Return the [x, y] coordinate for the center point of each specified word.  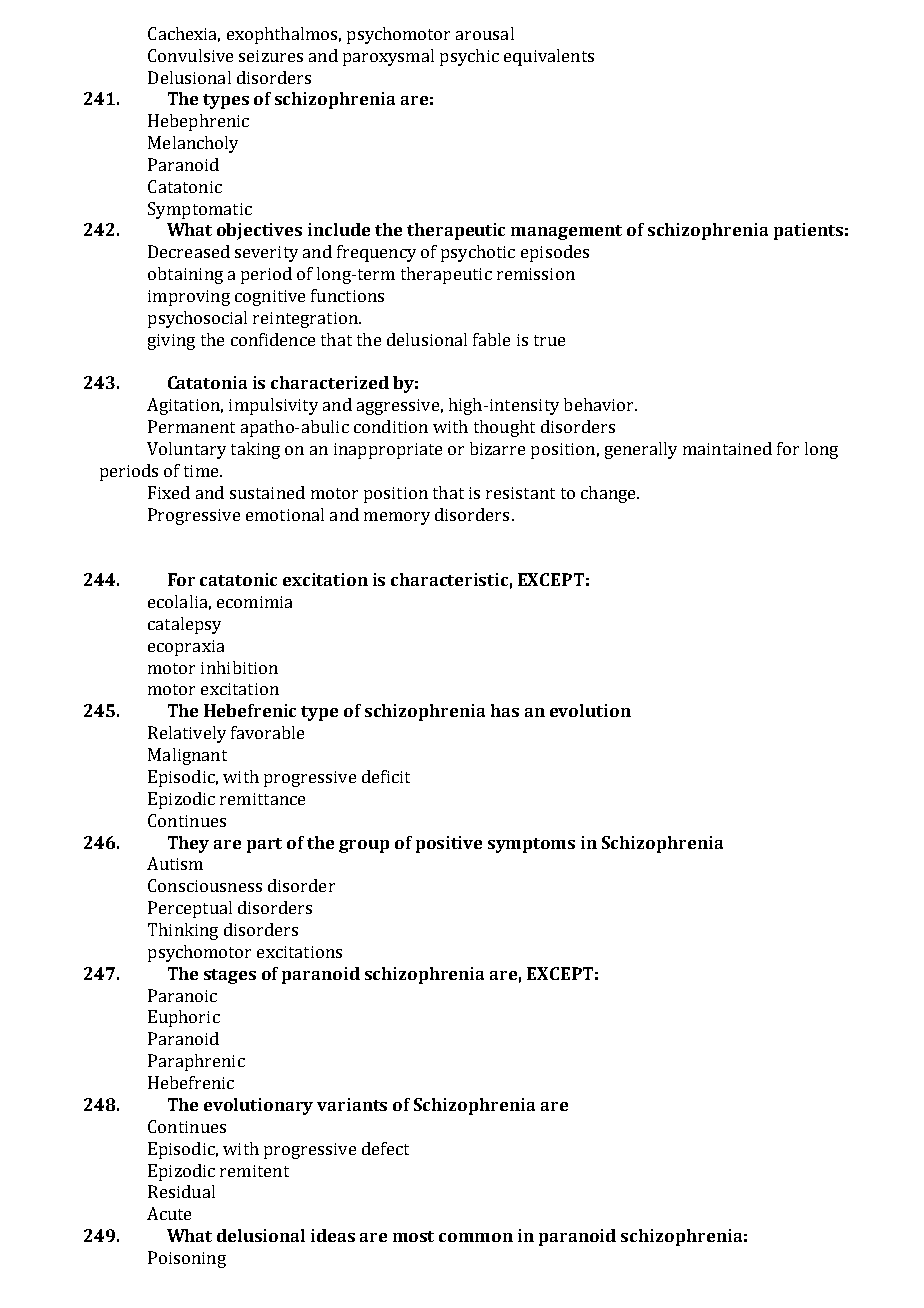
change [609, 494]
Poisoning [187, 1259]
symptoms [531, 845]
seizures [271, 56]
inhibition [239, 667]
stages [230, 976]
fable [491, 339]
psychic [469, 57]
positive [449, 844]
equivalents [549, 57]
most [413, 1236]
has [505, 710]
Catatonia [207, 382]
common [476, 1237]
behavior [600, 404]
